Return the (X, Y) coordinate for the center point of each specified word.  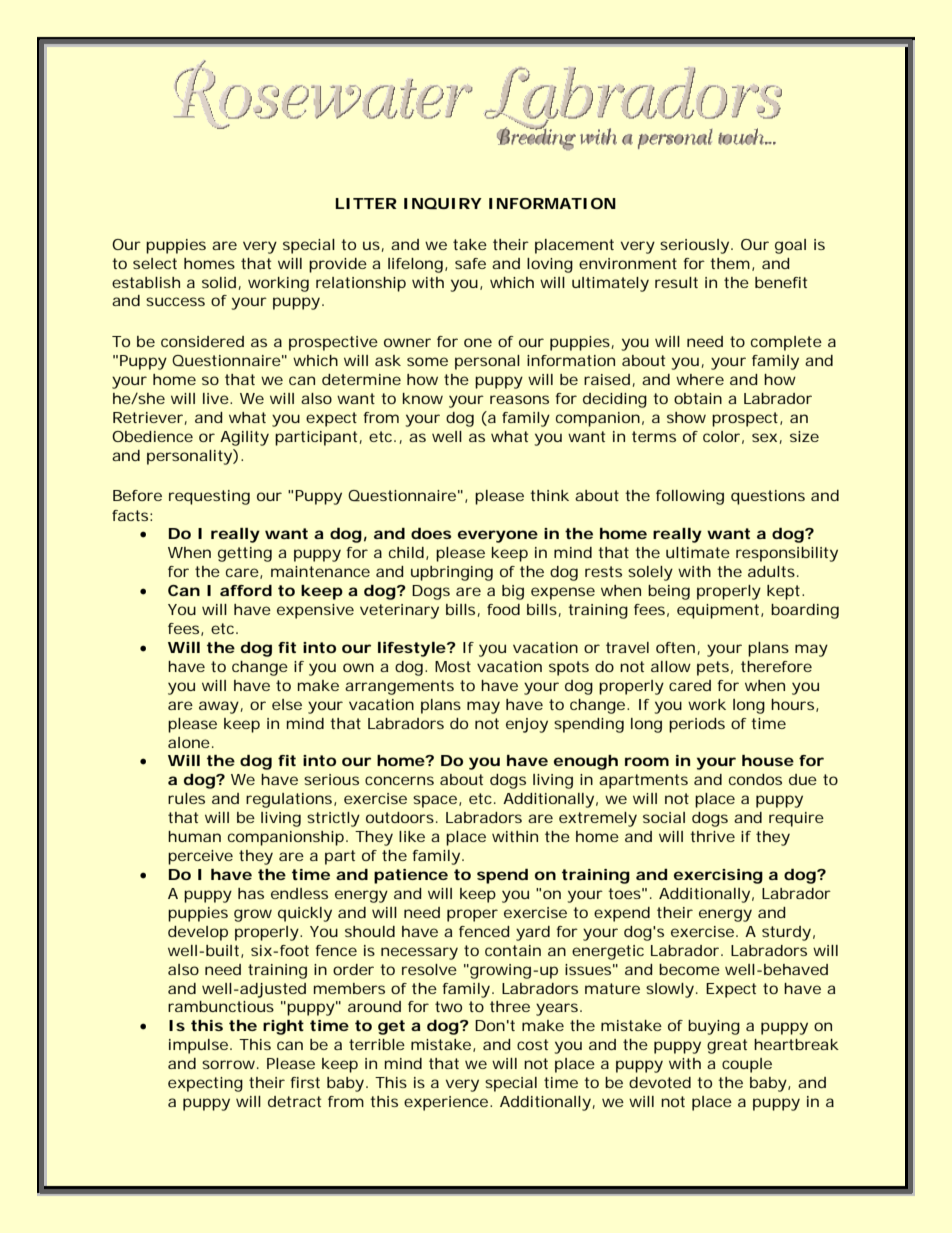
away (219, 707)
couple (747, 1065)
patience (411, 876)
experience (446, 1103)
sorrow (230, 1064)
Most (453, 666)
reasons (519, 399)
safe (470, 263)
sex (764, 437)
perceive (200, 857)
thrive (712, 836)
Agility (244, 438)
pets (713, 668)
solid (219, 282)
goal (790, 246)
